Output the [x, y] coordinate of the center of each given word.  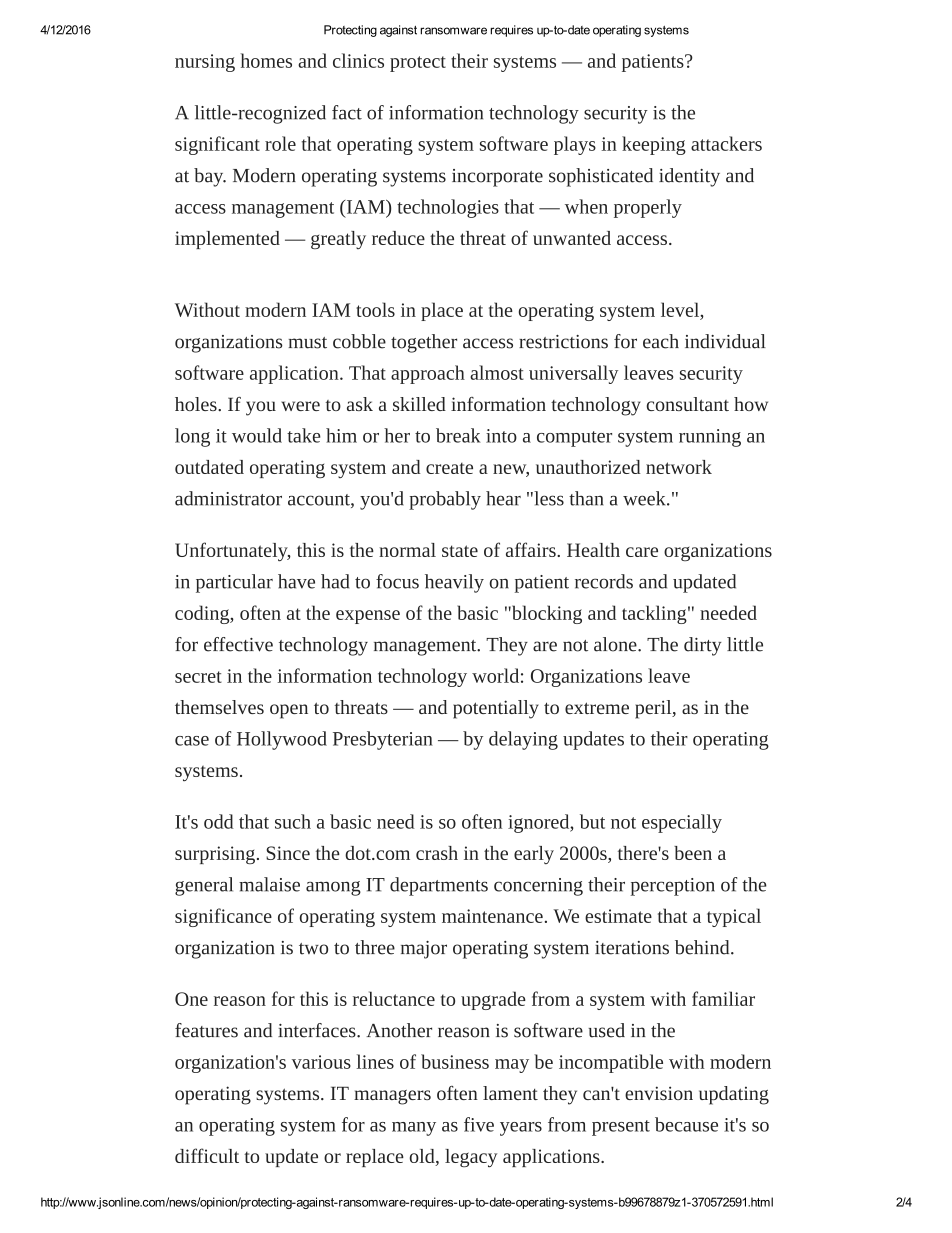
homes [266, 60]
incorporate [497, 178]
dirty [703, 646]
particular [234, 583]
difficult [207, 1155]
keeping [654, 145]
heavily [454, 583]
